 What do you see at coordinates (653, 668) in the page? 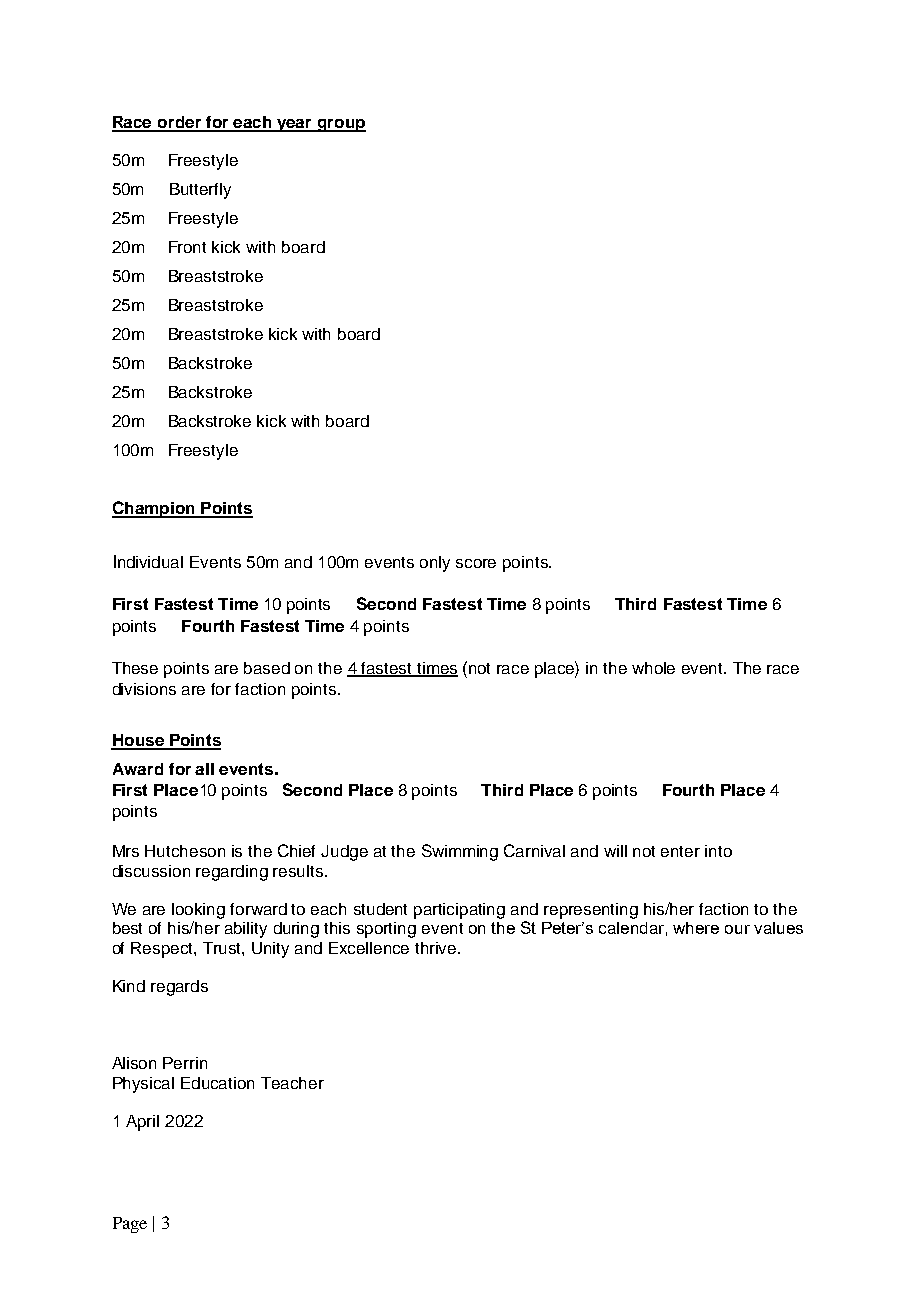
I see `whole` at bounding box center [653, 668].
